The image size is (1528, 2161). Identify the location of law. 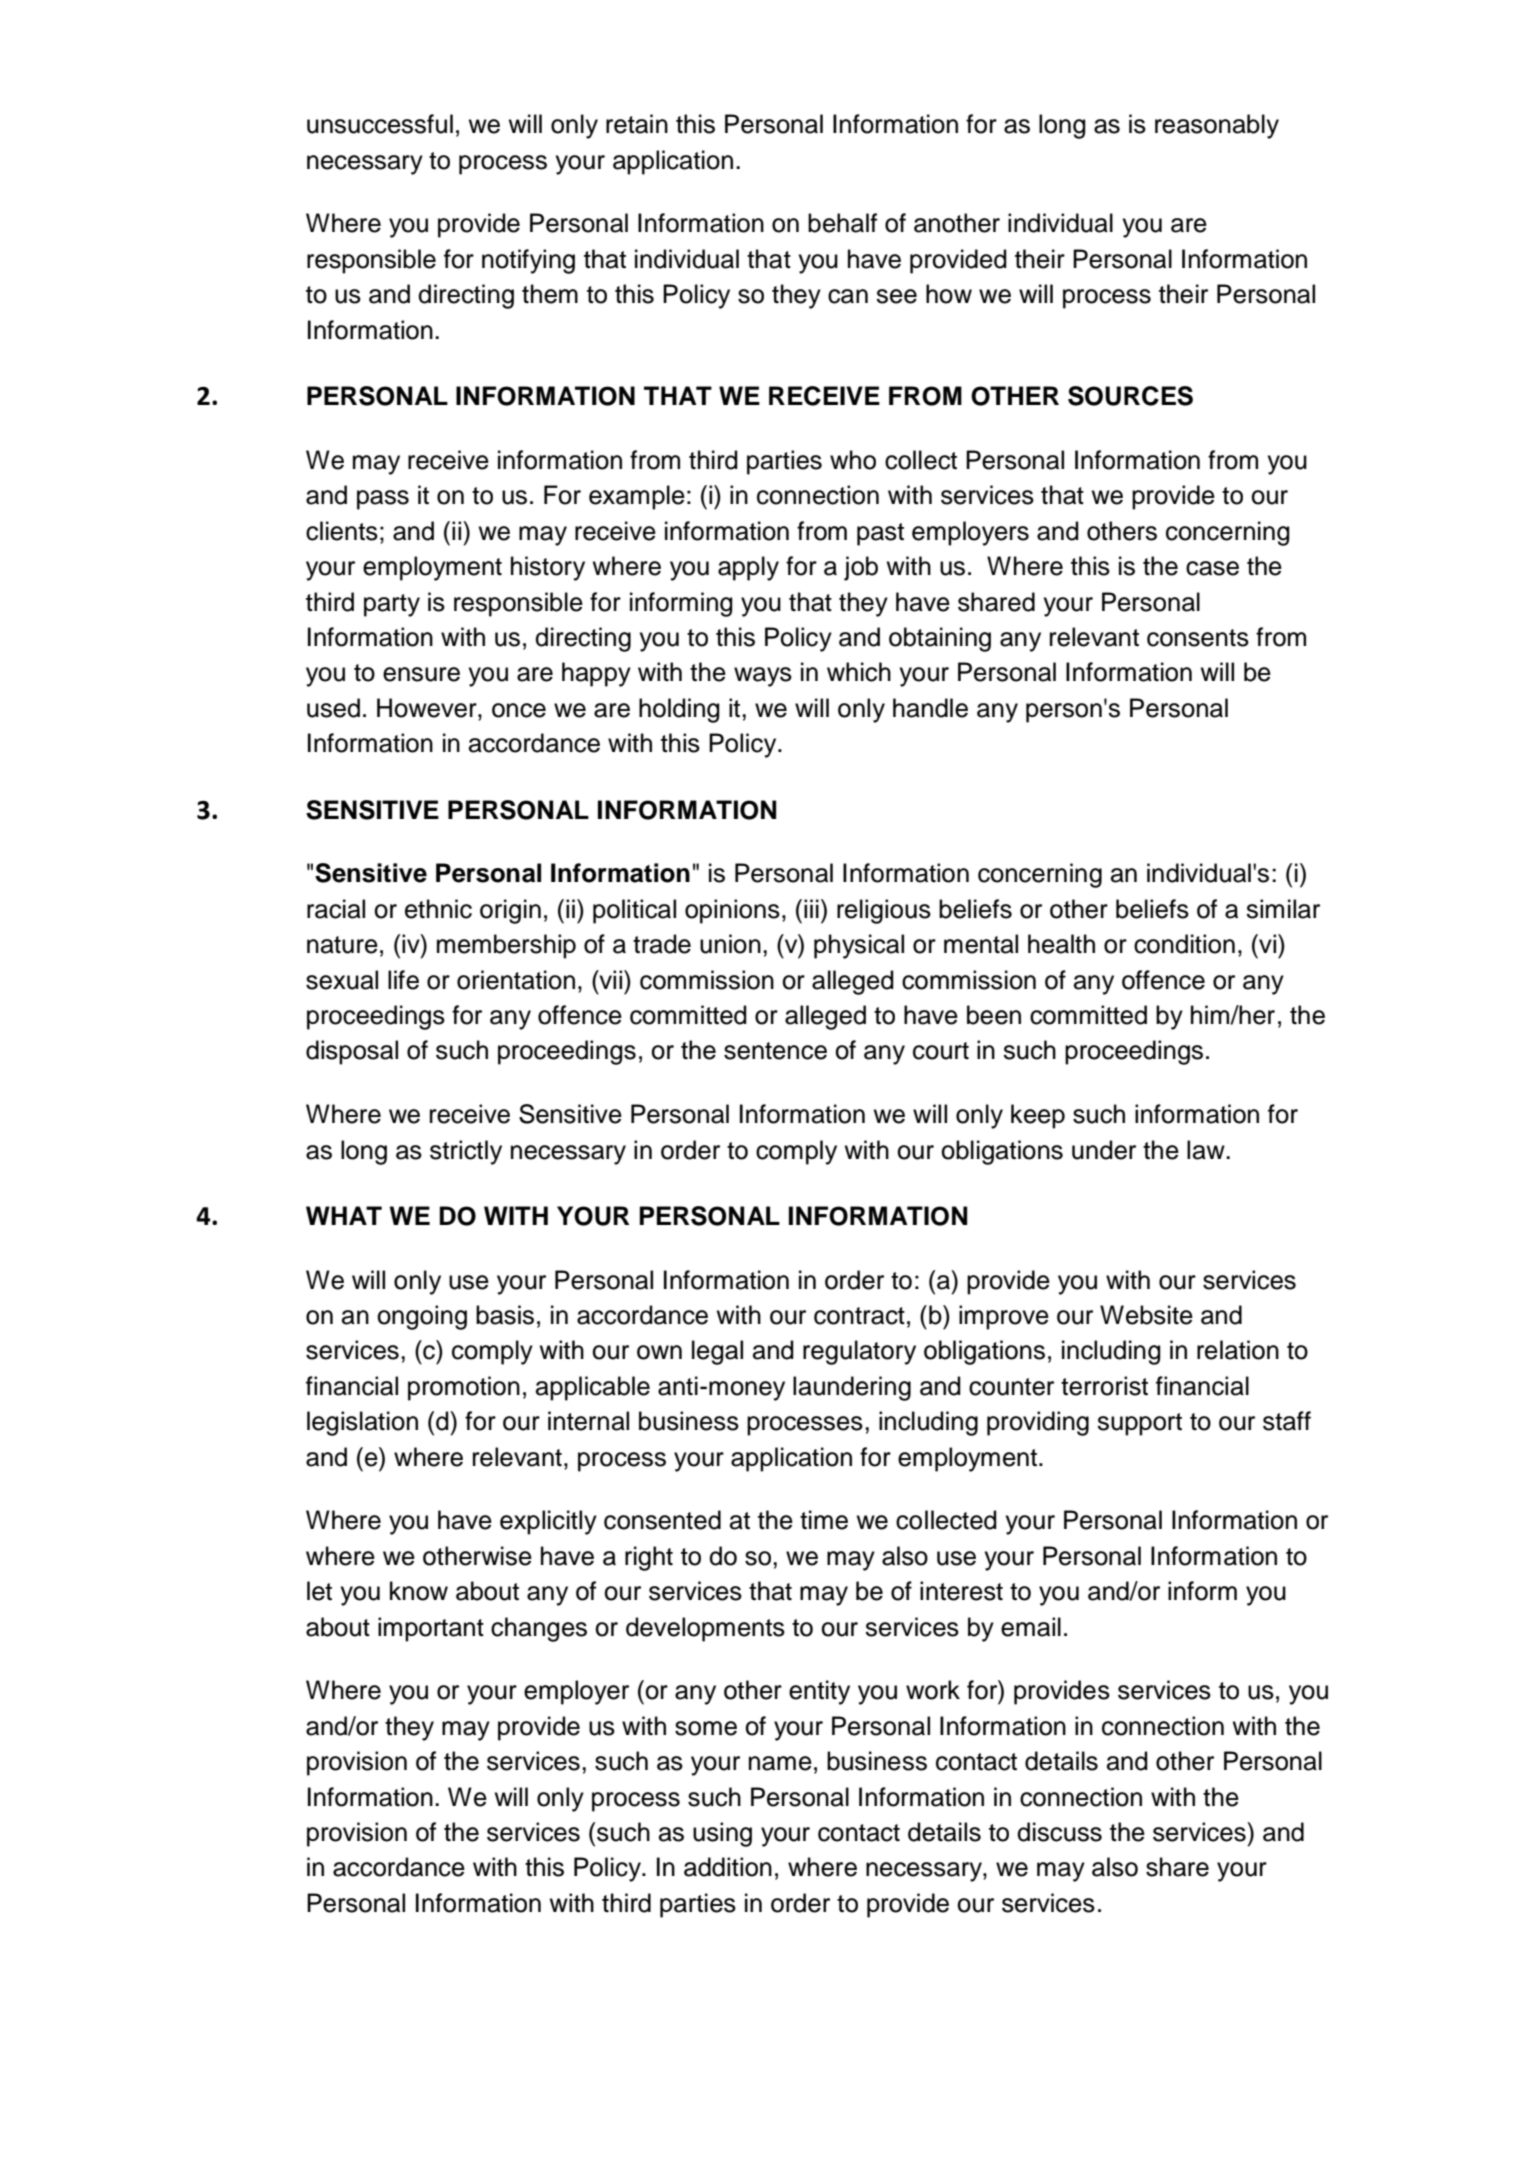
(1207, 1150).
